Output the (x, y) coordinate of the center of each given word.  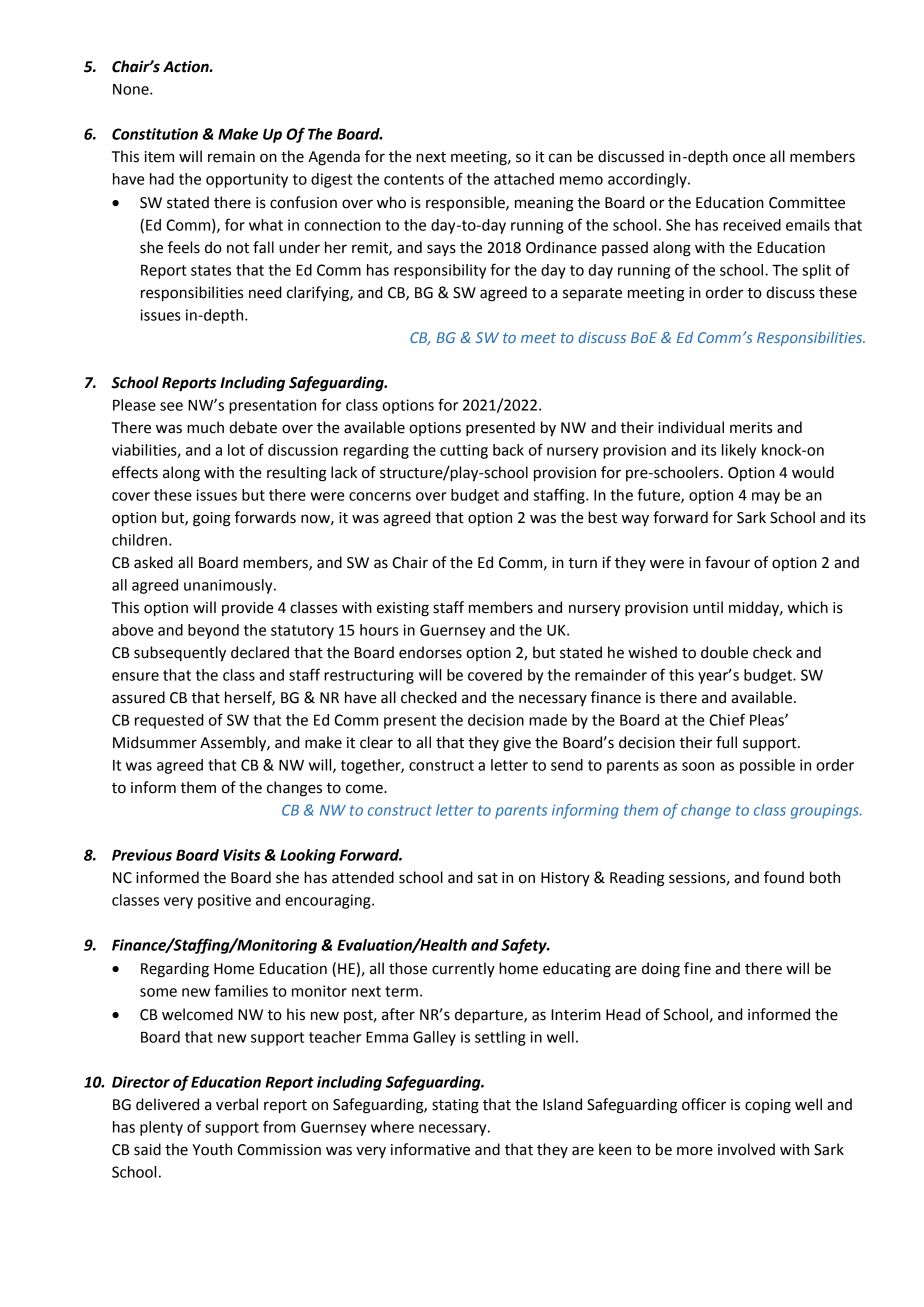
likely (739, 451)
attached (524, 179)
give (517, 744)
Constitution (155, 134)
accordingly (648, 180)
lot (236, 450)
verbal (237, 1104)
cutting (464, 451)
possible (767, 766)
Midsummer (155, 742)
